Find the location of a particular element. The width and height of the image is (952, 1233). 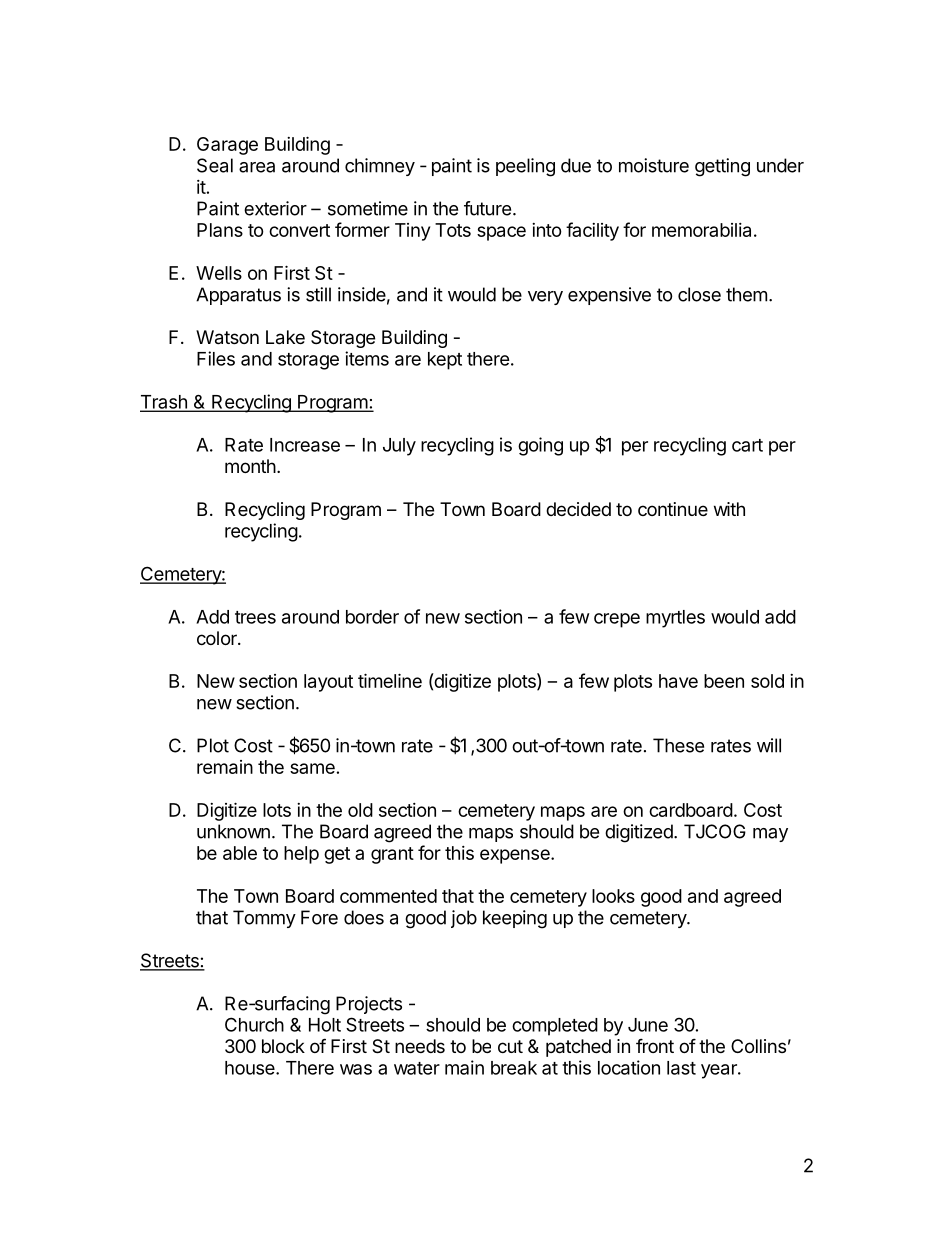

cart is located at coordinates (747, 445).
